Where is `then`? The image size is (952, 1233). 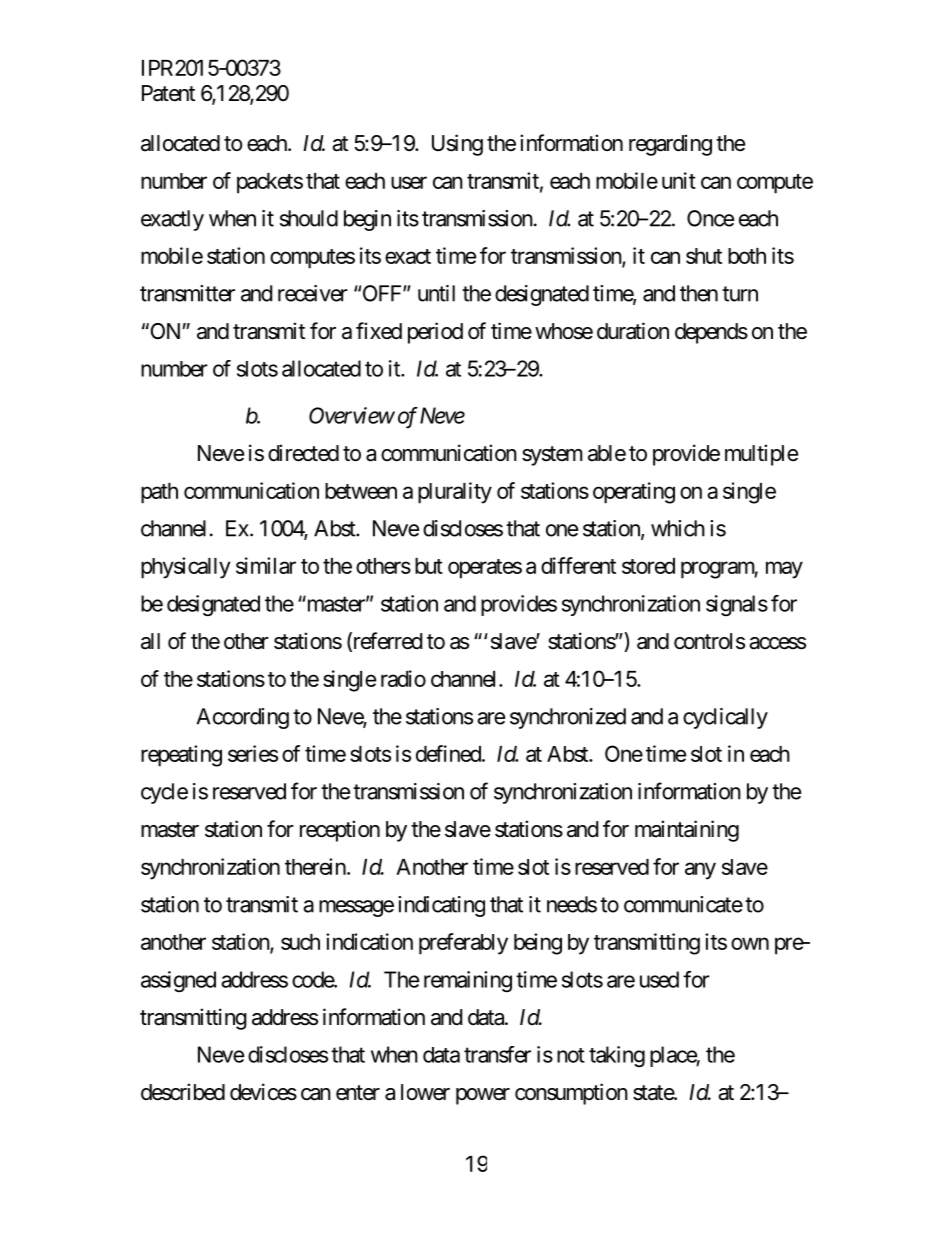 then is located at coordinates (699, 293).
